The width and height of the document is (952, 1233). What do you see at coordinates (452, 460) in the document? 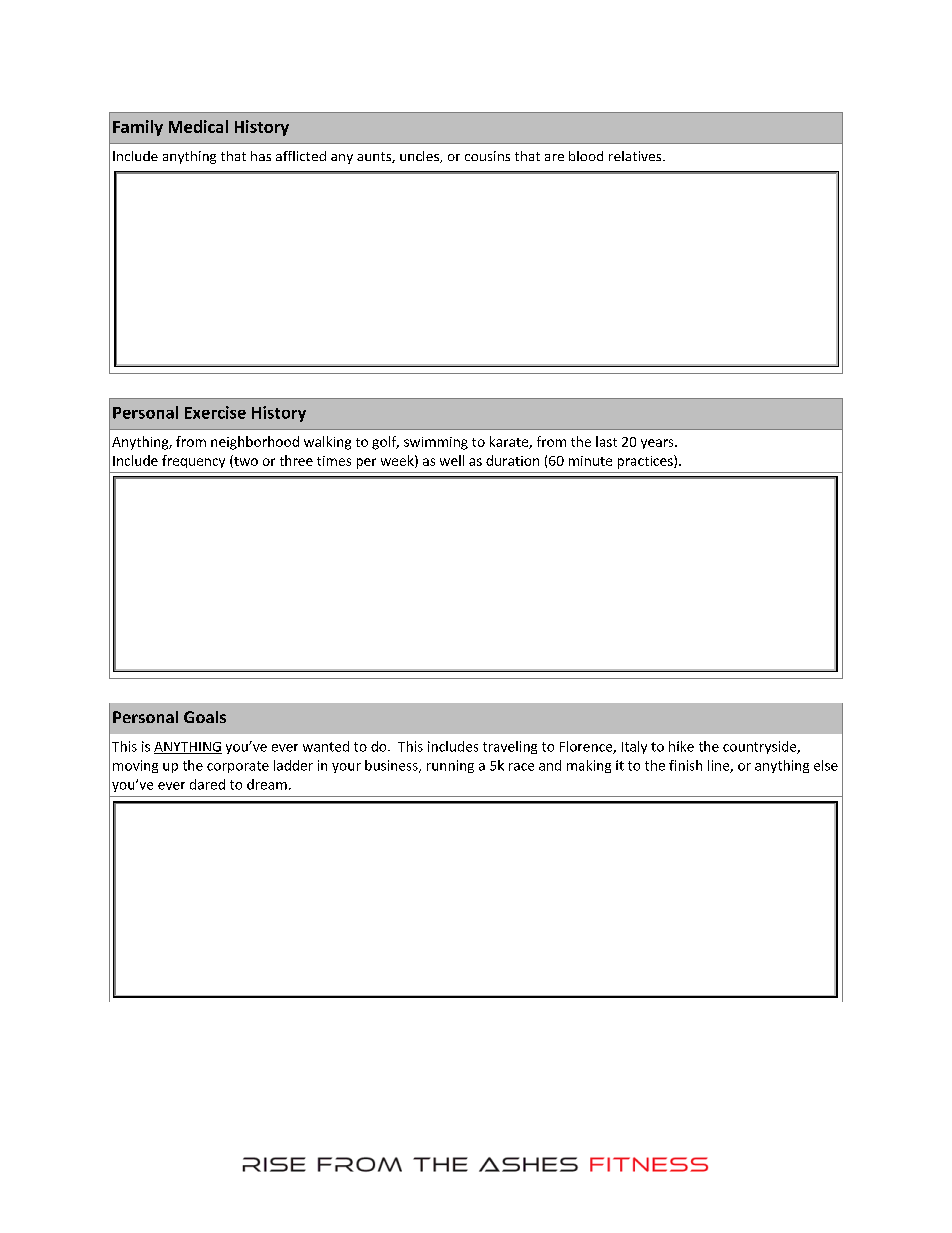
I see `well` at bounding box center [452, 460].
